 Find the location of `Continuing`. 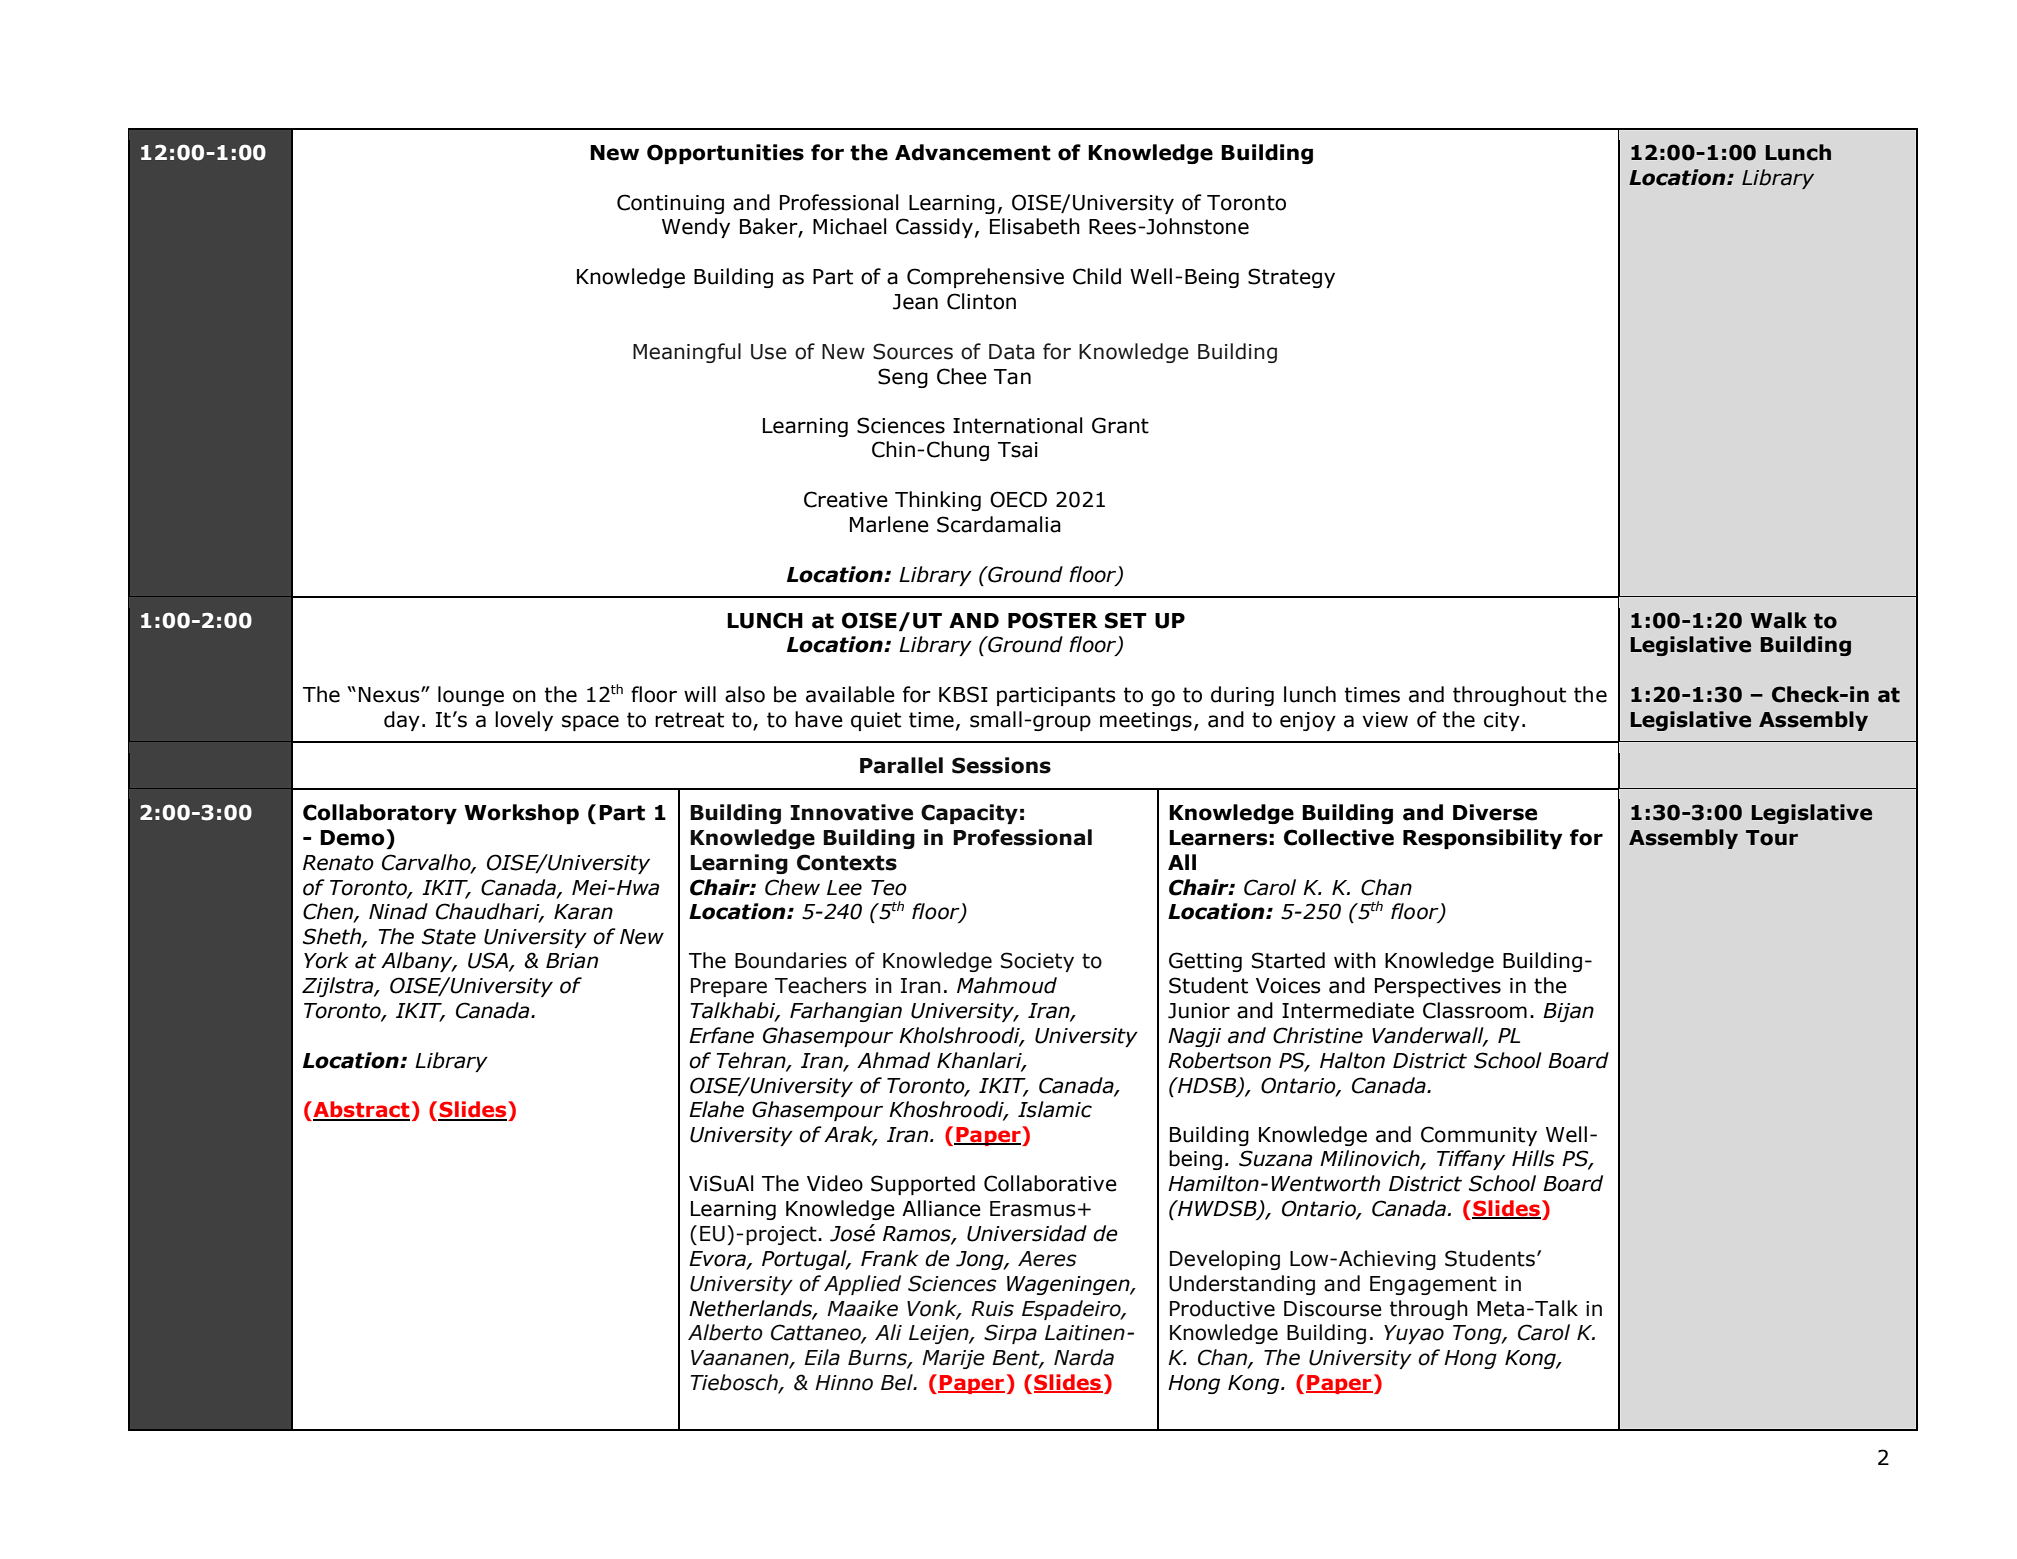

Continuing is located at coordinates (670, 204).
